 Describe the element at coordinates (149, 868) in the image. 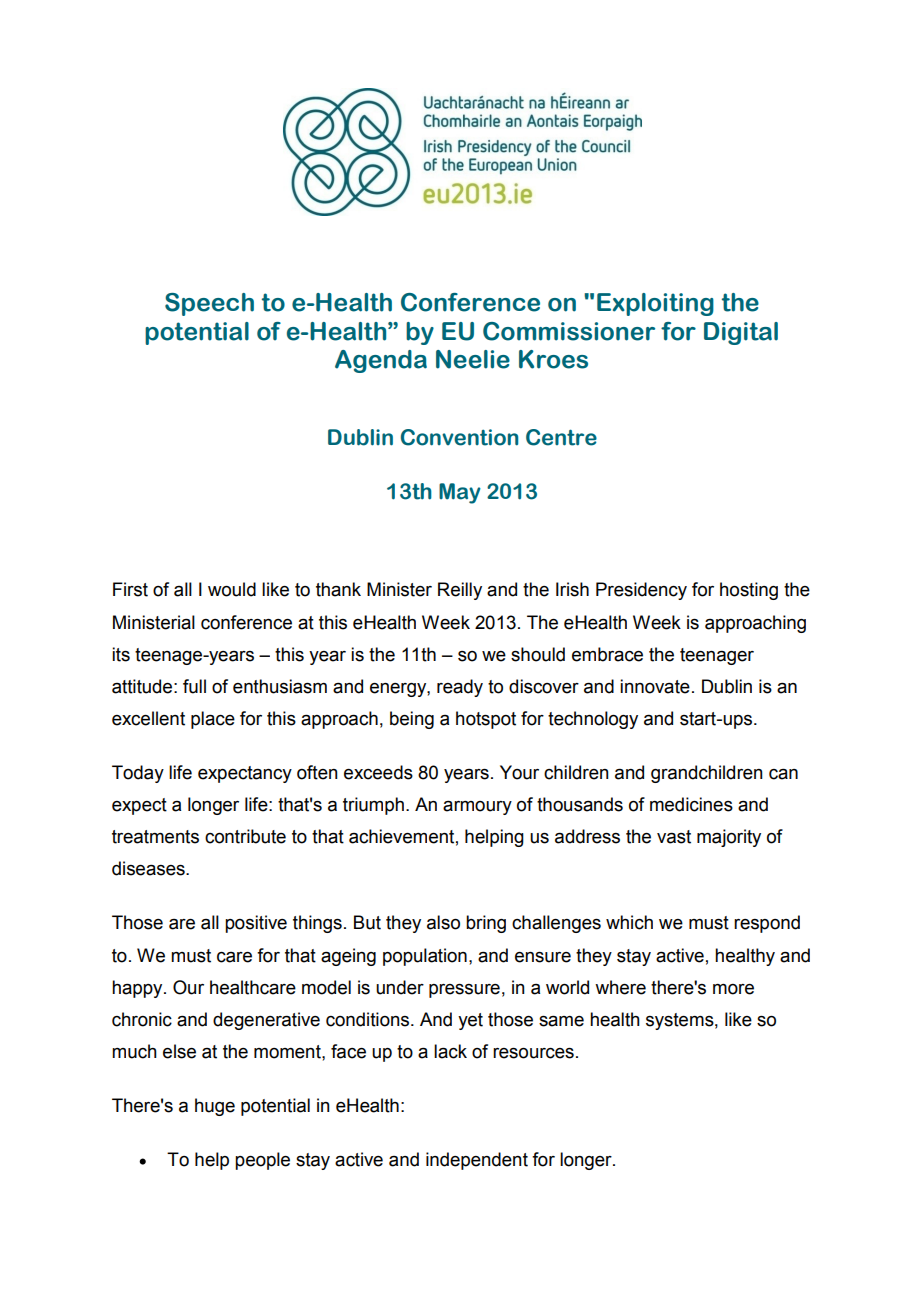

I see `diseases` at that location.
